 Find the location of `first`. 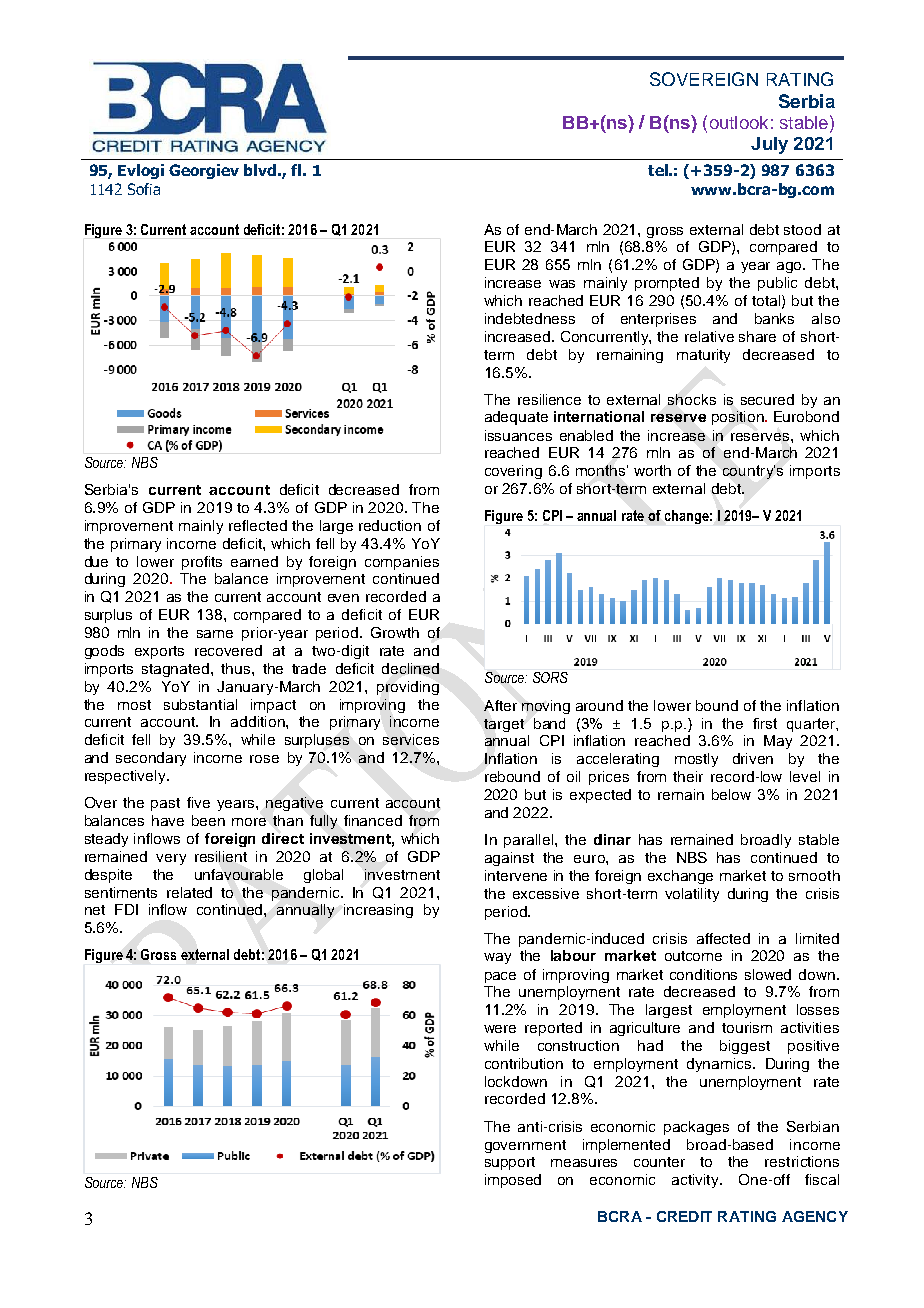

first is located at coordinates (765, 723).
